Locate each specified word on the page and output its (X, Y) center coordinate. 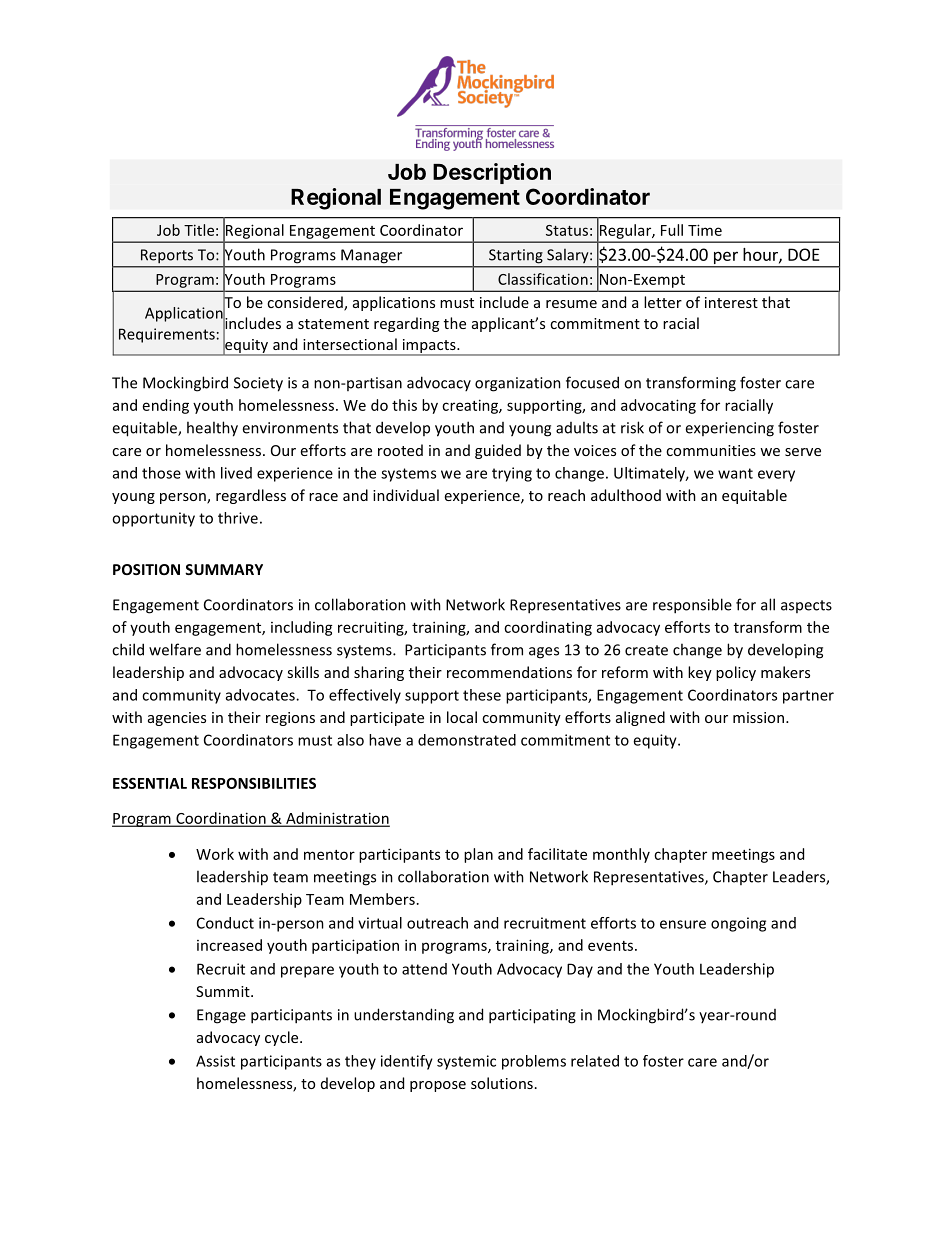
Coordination (221, 819)
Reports (167, 256)
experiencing (729, 429)
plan (478, 855)
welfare (175, 649)
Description (492, 173)
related (595, 1061)
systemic (466, 1062)
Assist (215, 1061)
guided (498, 451)
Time (705, 230)
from (507, 649)
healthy (212, 429)
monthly (621, 855)
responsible (692, 606)
